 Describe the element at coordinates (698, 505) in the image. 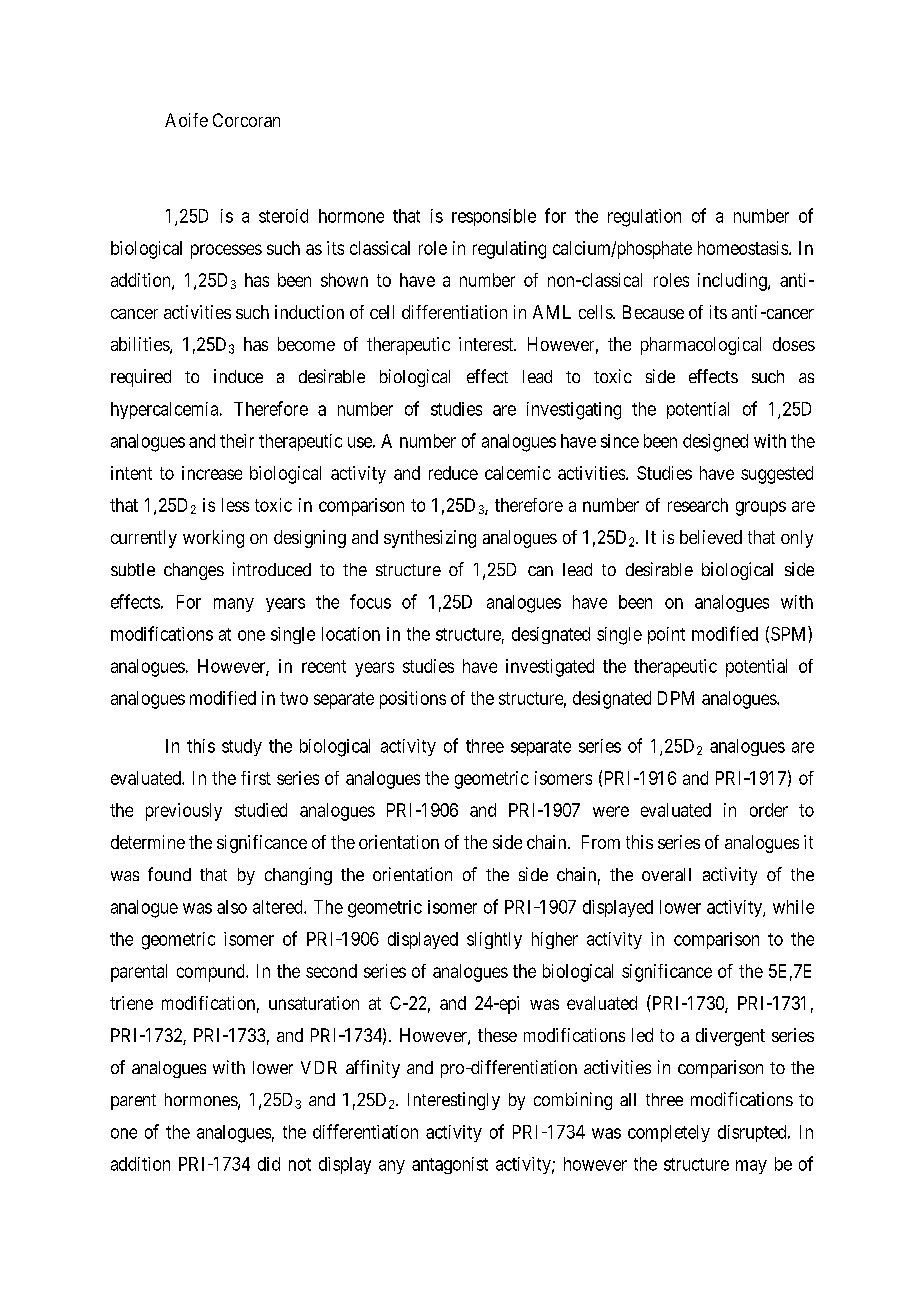

I see `research` at that location.
